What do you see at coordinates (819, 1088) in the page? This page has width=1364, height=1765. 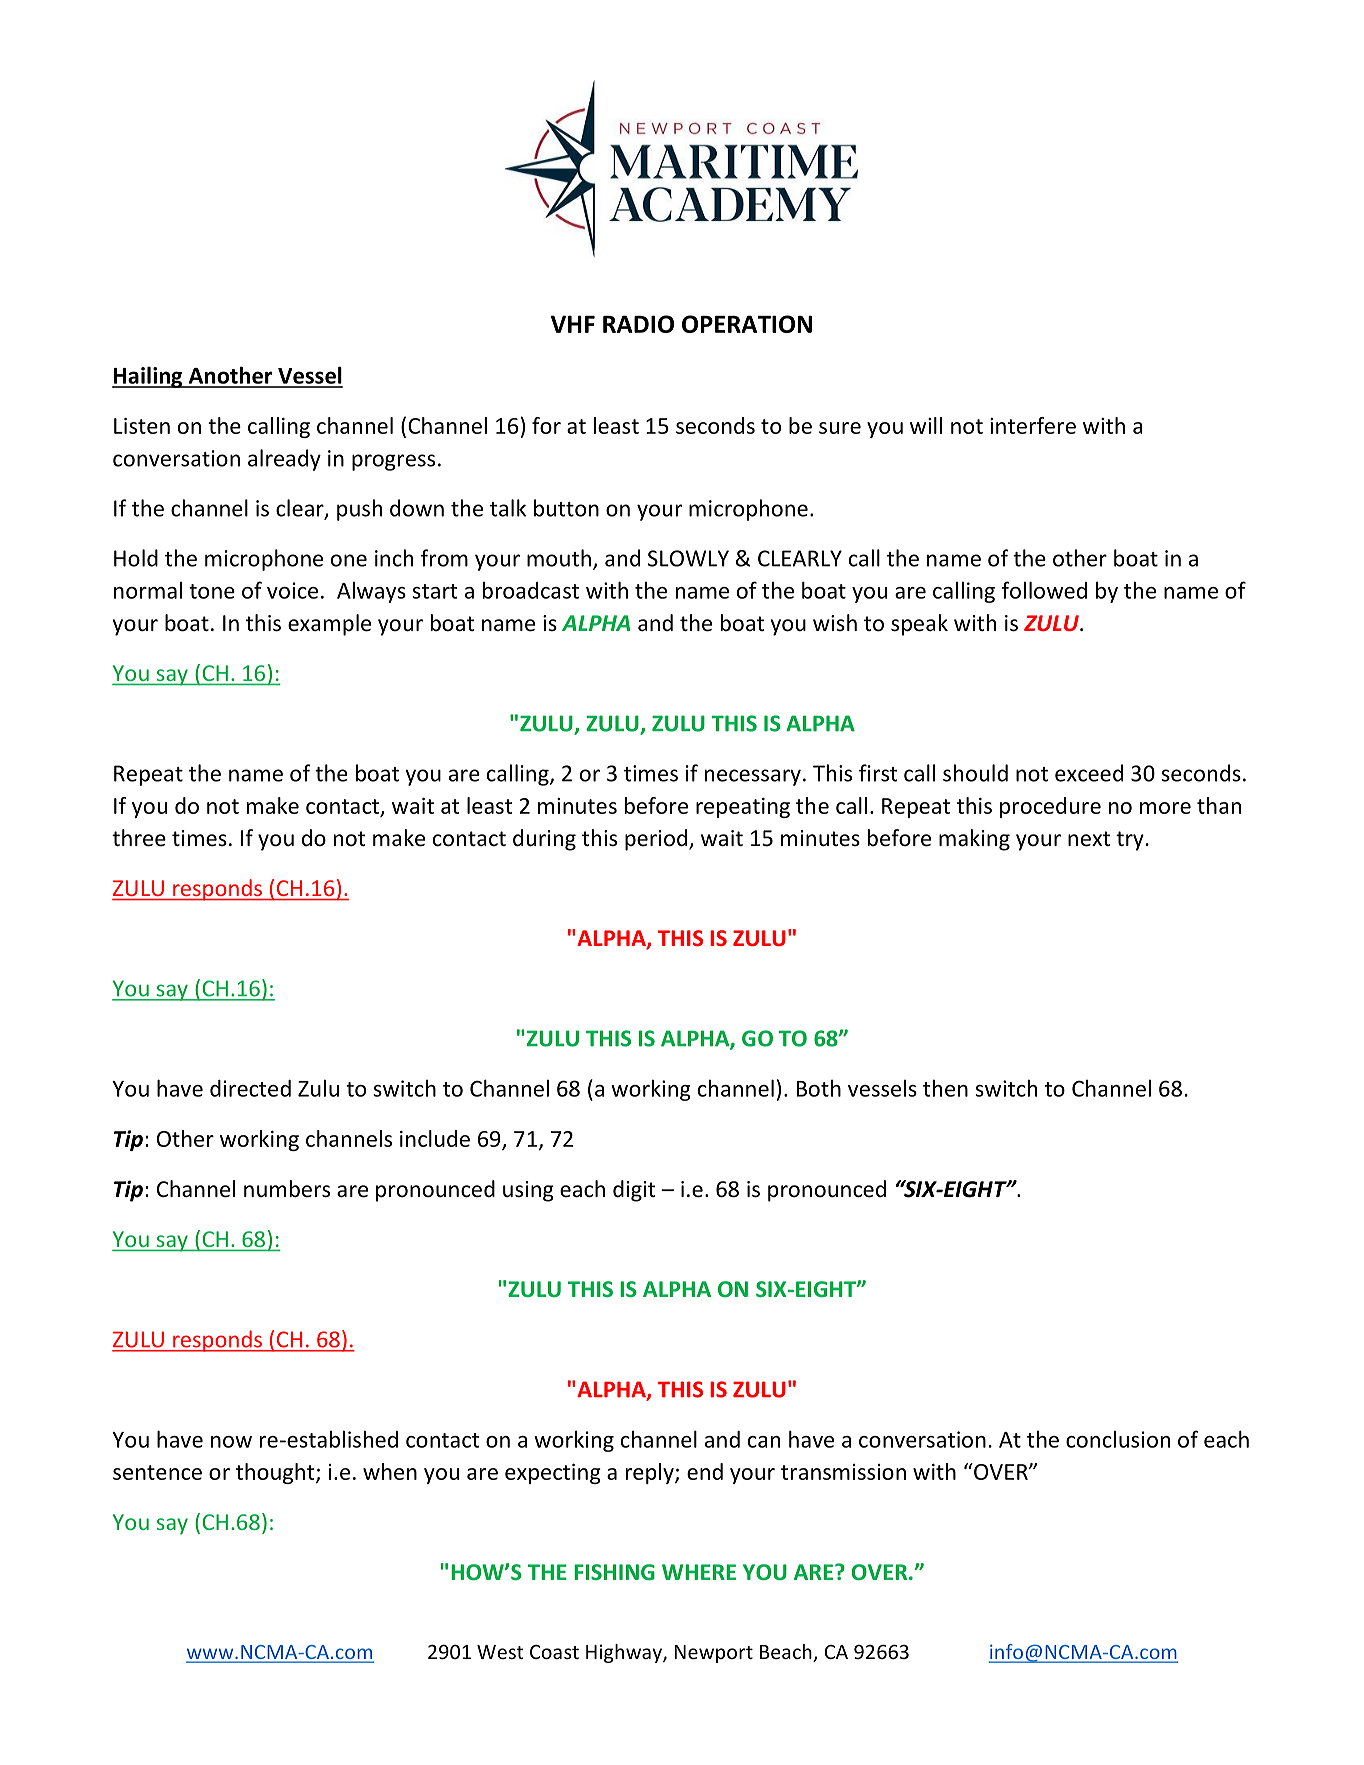 I see `Both` at bounding box center [819, 1088].
